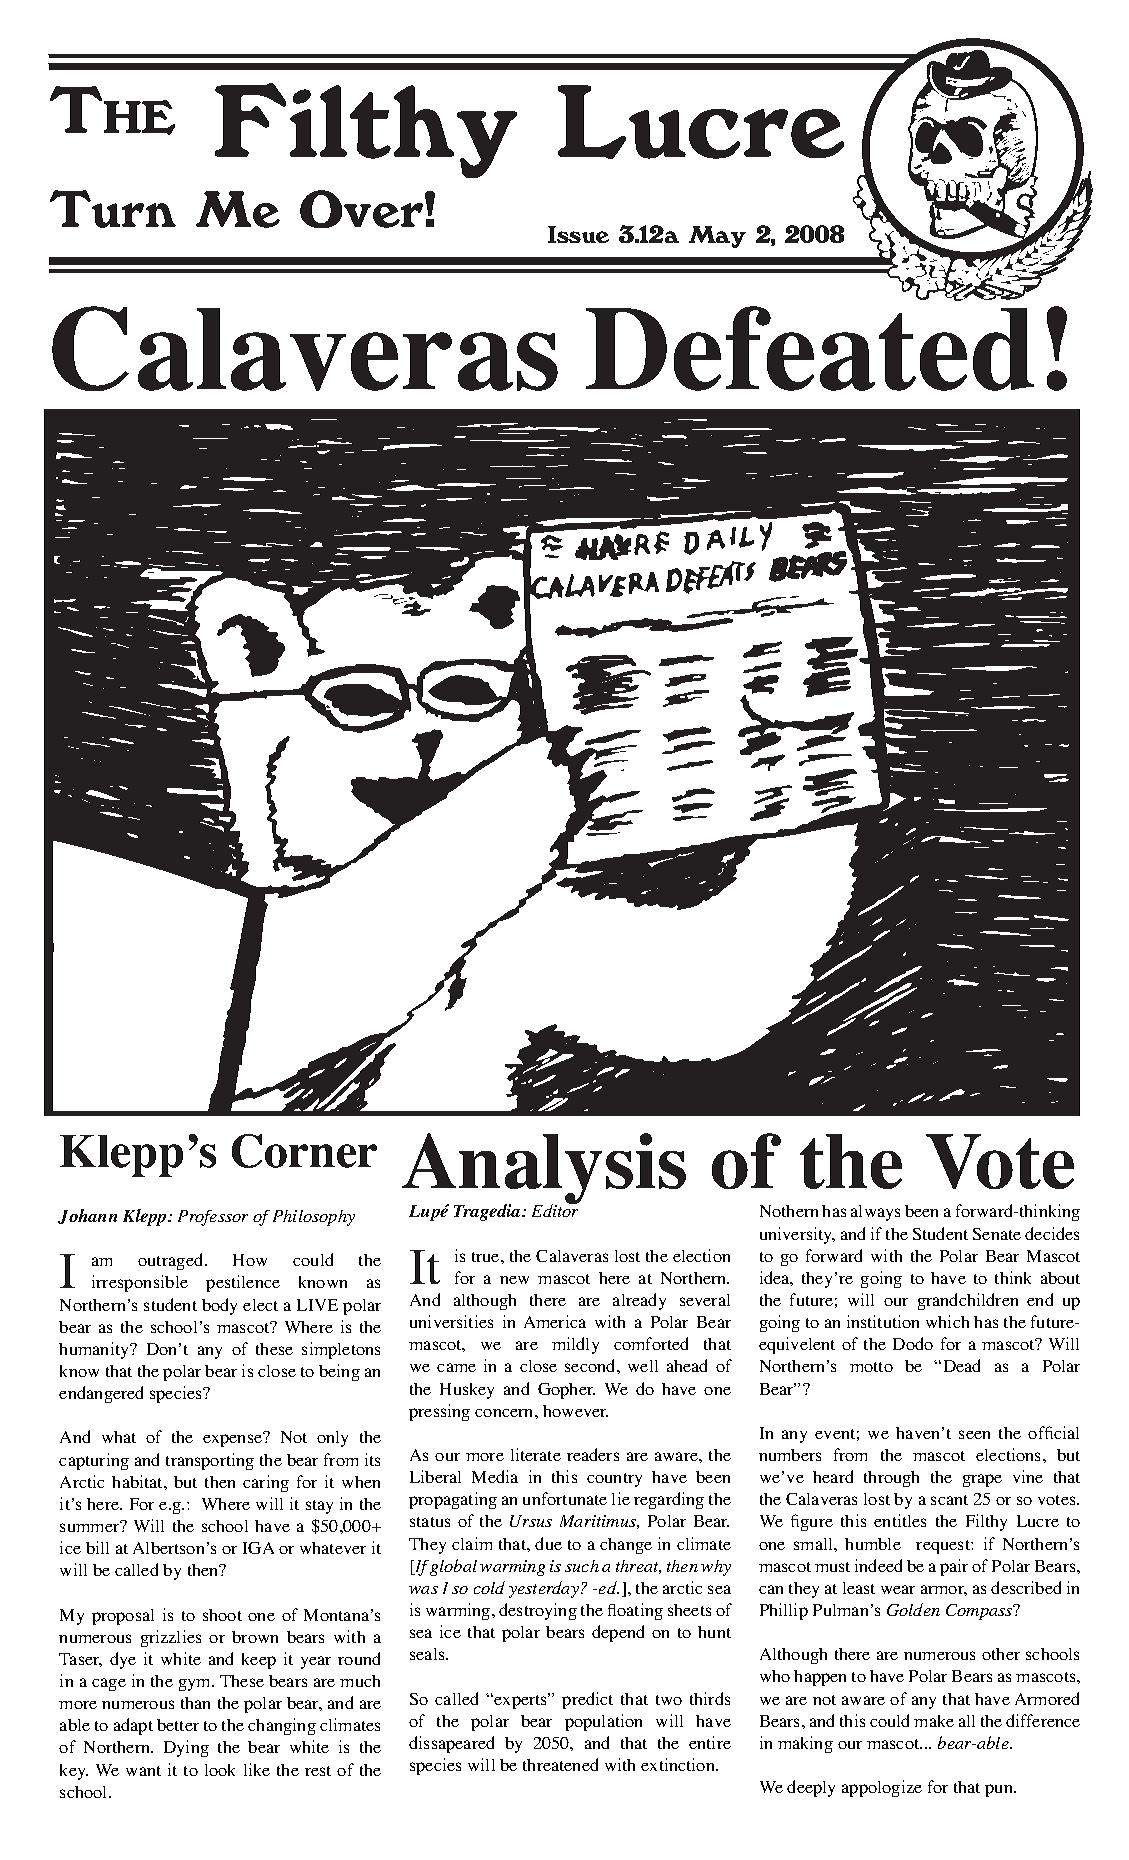 This screenshot has height=1860, width=1129. Describe the element at coordinates (219, 1306) in the screenshot. I see `body` at that location.
